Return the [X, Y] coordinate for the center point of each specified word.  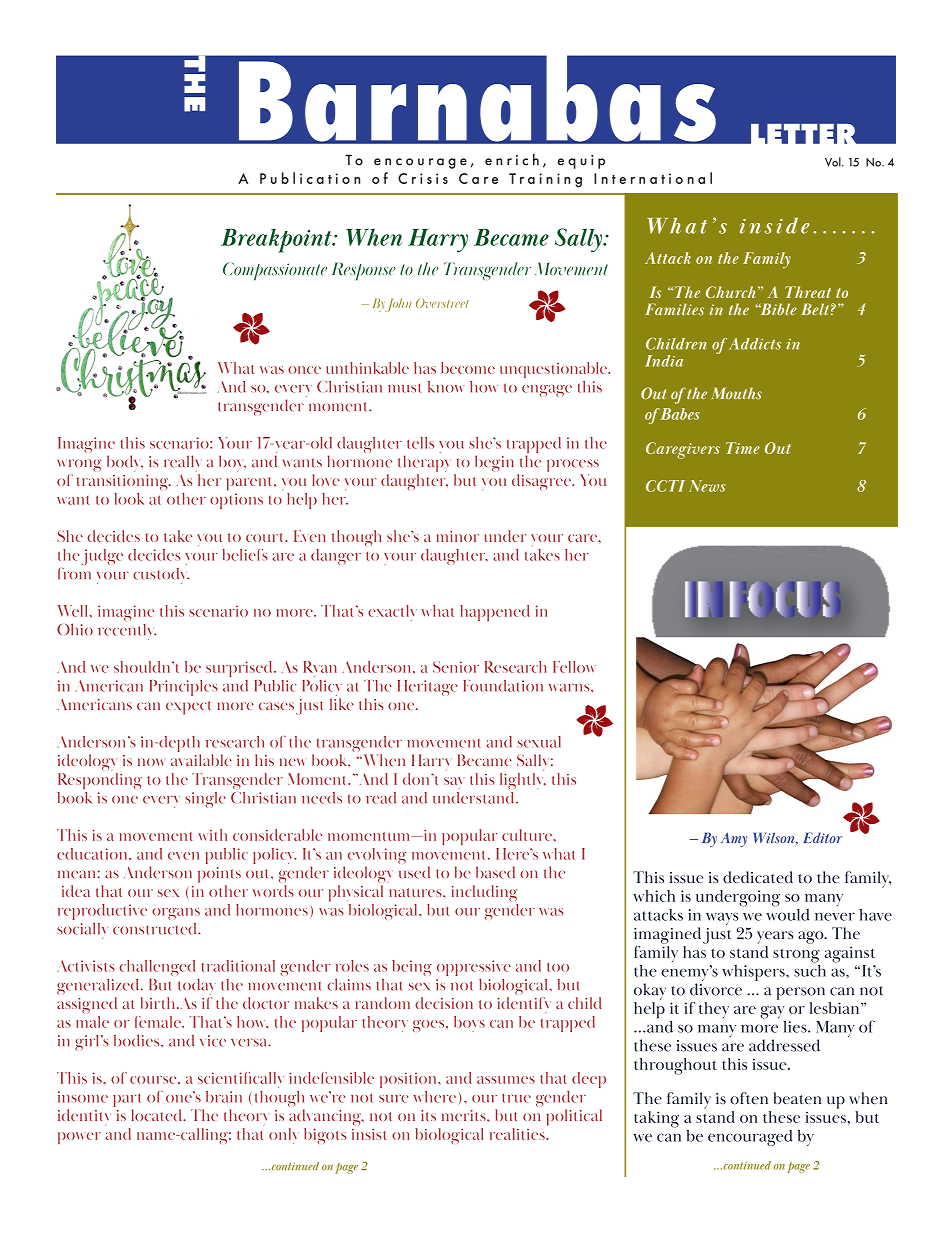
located [158, 1115]
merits [465, 1115]
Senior [456, 667]
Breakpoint [277, 240]
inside [775, 225]
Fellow [574, 667]
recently [127, 632]
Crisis [423, 178]
